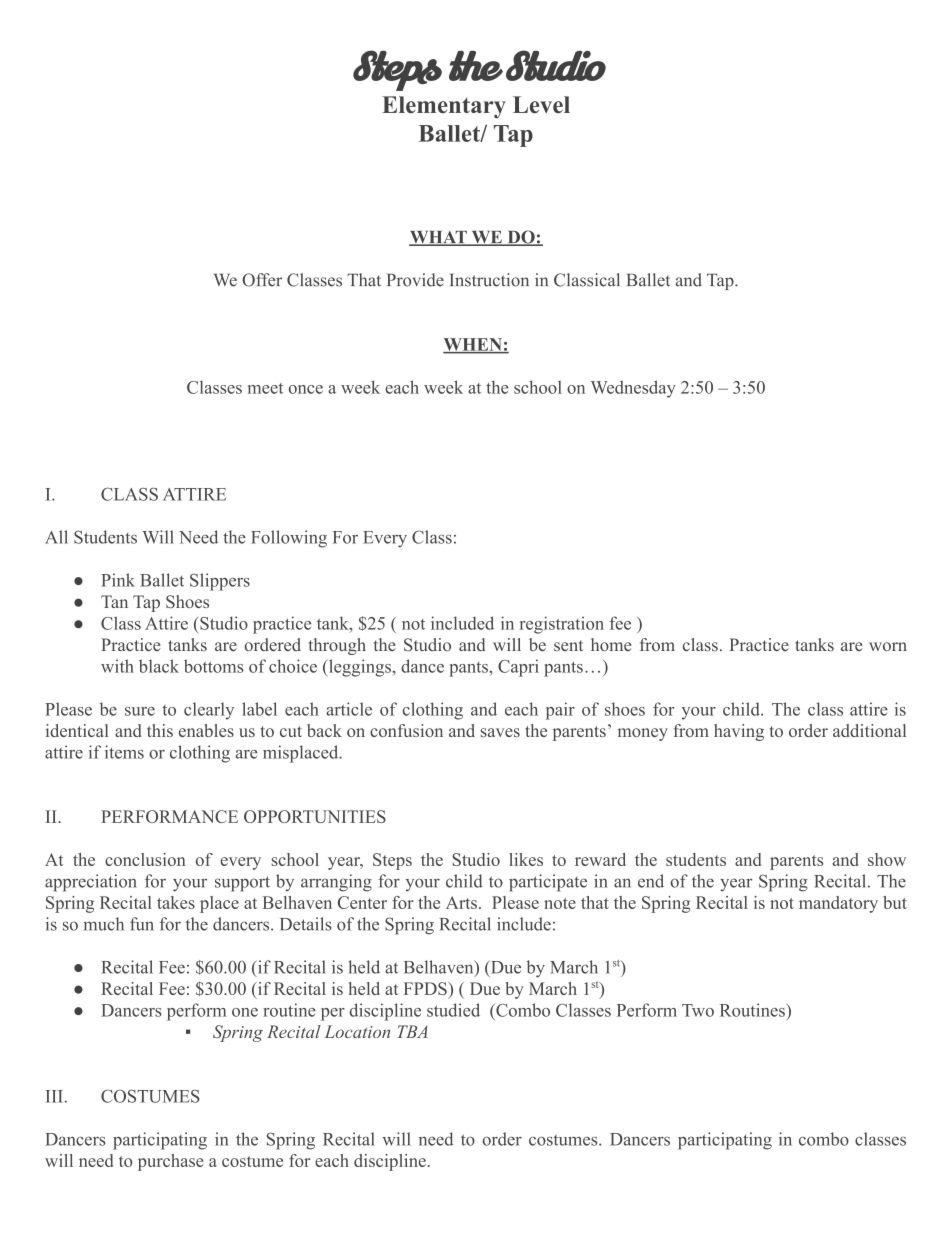 The height and width of the document is (1233, 952). Describe the element at coordinates (888, 646) in the document. I see `worn` at that location.
